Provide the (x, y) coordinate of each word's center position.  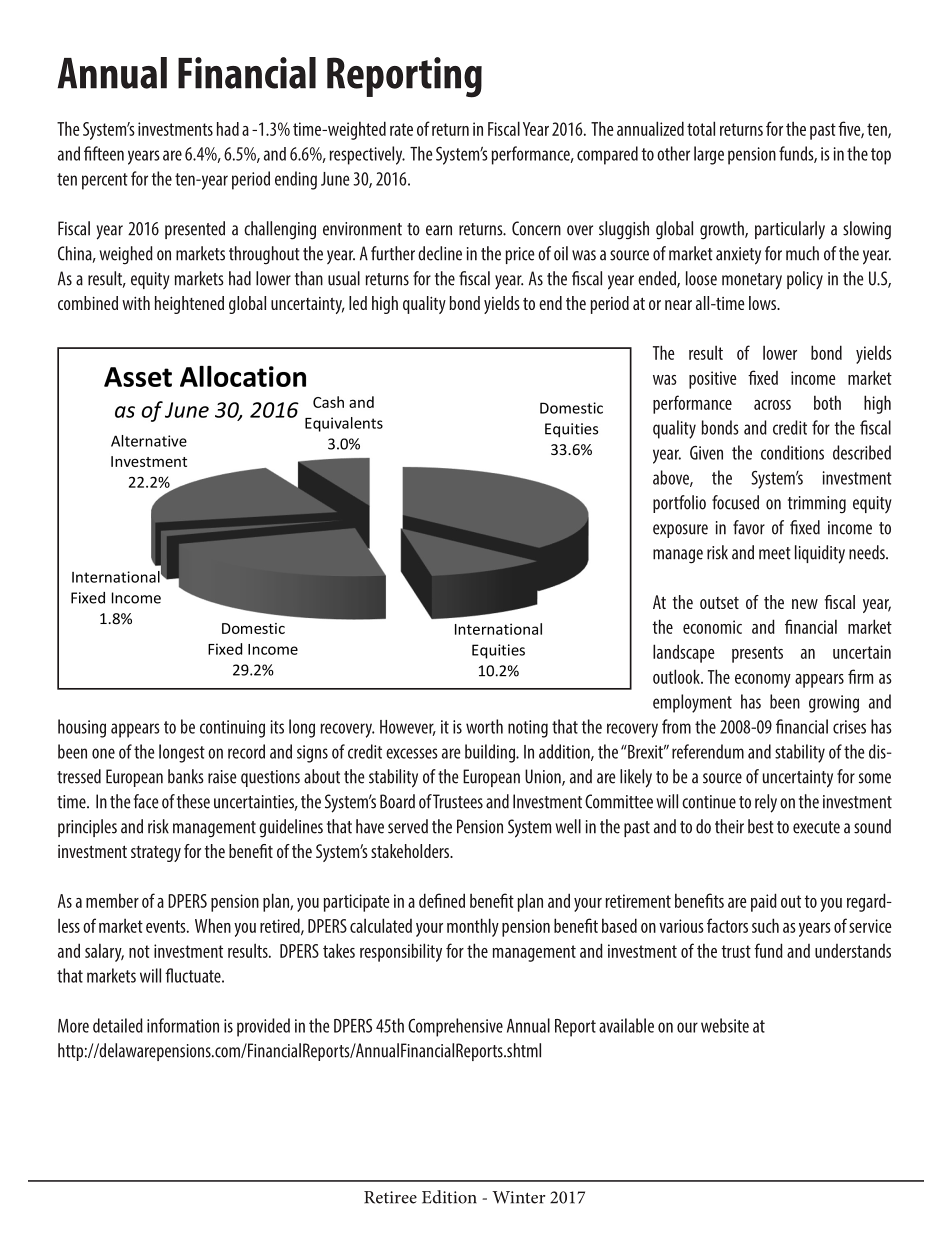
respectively (367, 155)
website (725, 1025)
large (709, 155)
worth (484, 726)
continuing (232, 729)
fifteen (104, 153)
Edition (449, 1197)
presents (757, 654)
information (183, 1025)
